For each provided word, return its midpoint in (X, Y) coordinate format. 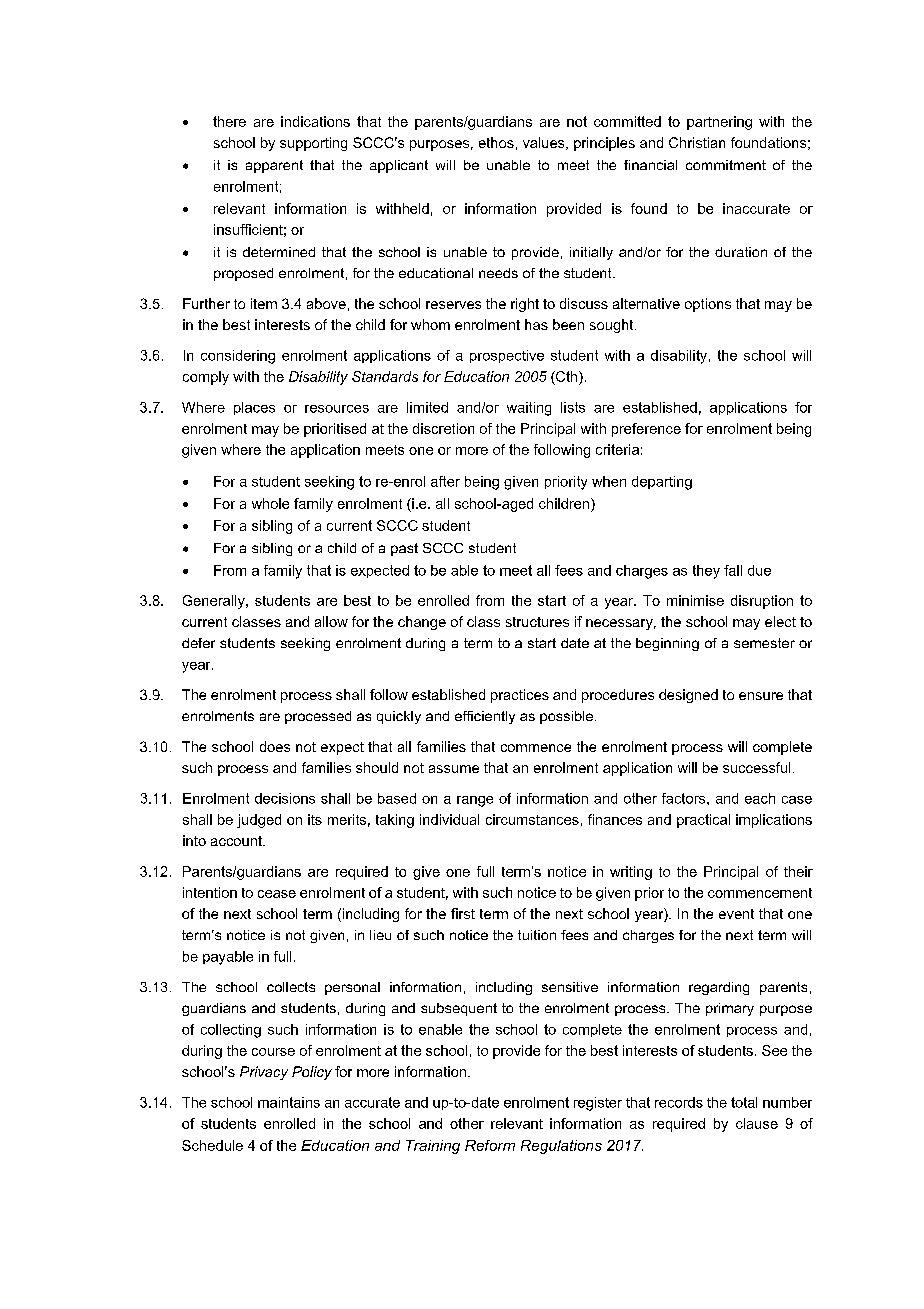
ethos (496, 142)
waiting (529, 409)
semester (764, 643)
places (254, 408)
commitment (726, 165)
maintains (289, 1102)
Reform (490, 1145)
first (463, 913)
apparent (274, 166)
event (736, 914)
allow (331, 621)
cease (277, 894)
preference (646, 430)
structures (537, 622)
